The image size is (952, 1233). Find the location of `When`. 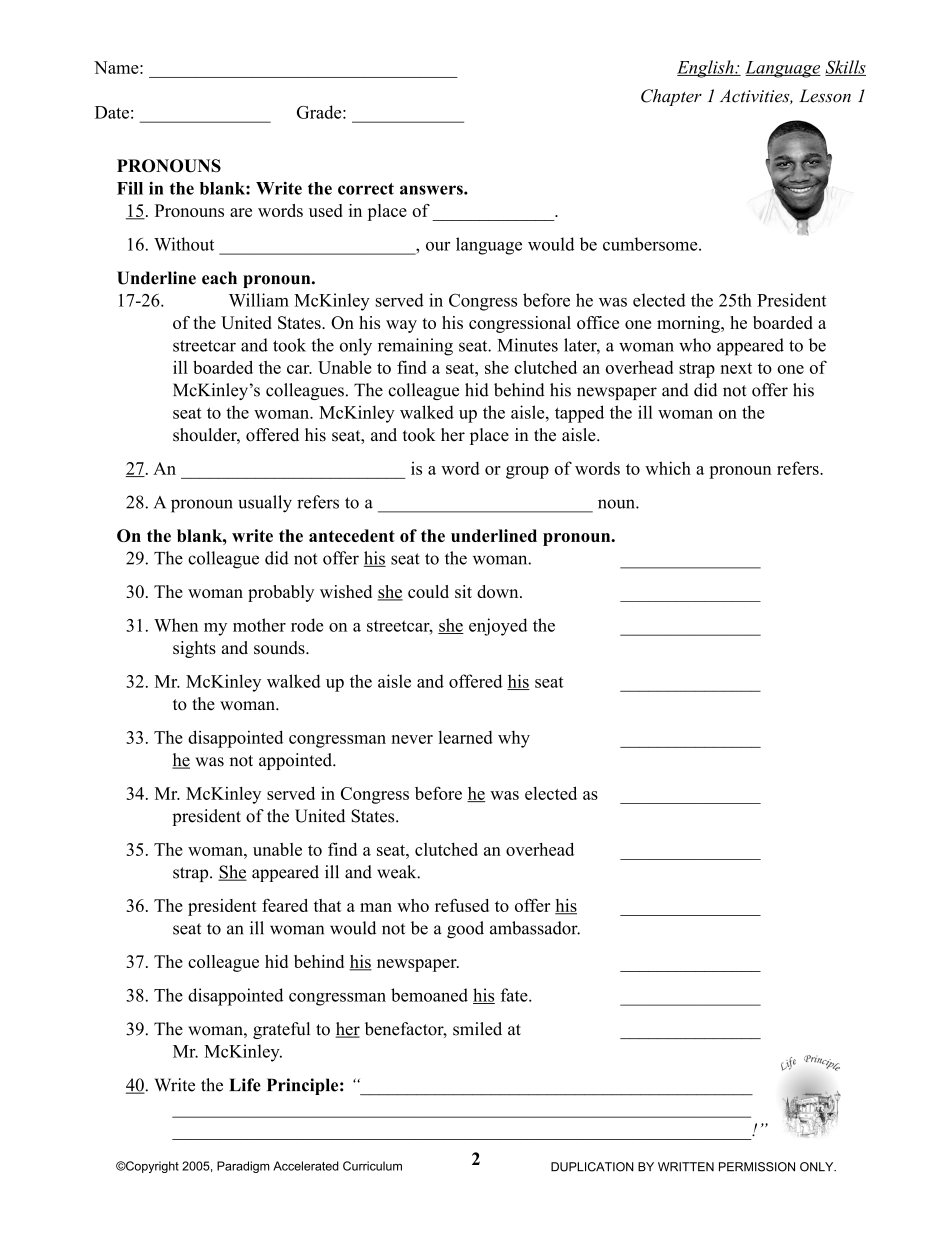

When is located at coordinates (176, 625).
